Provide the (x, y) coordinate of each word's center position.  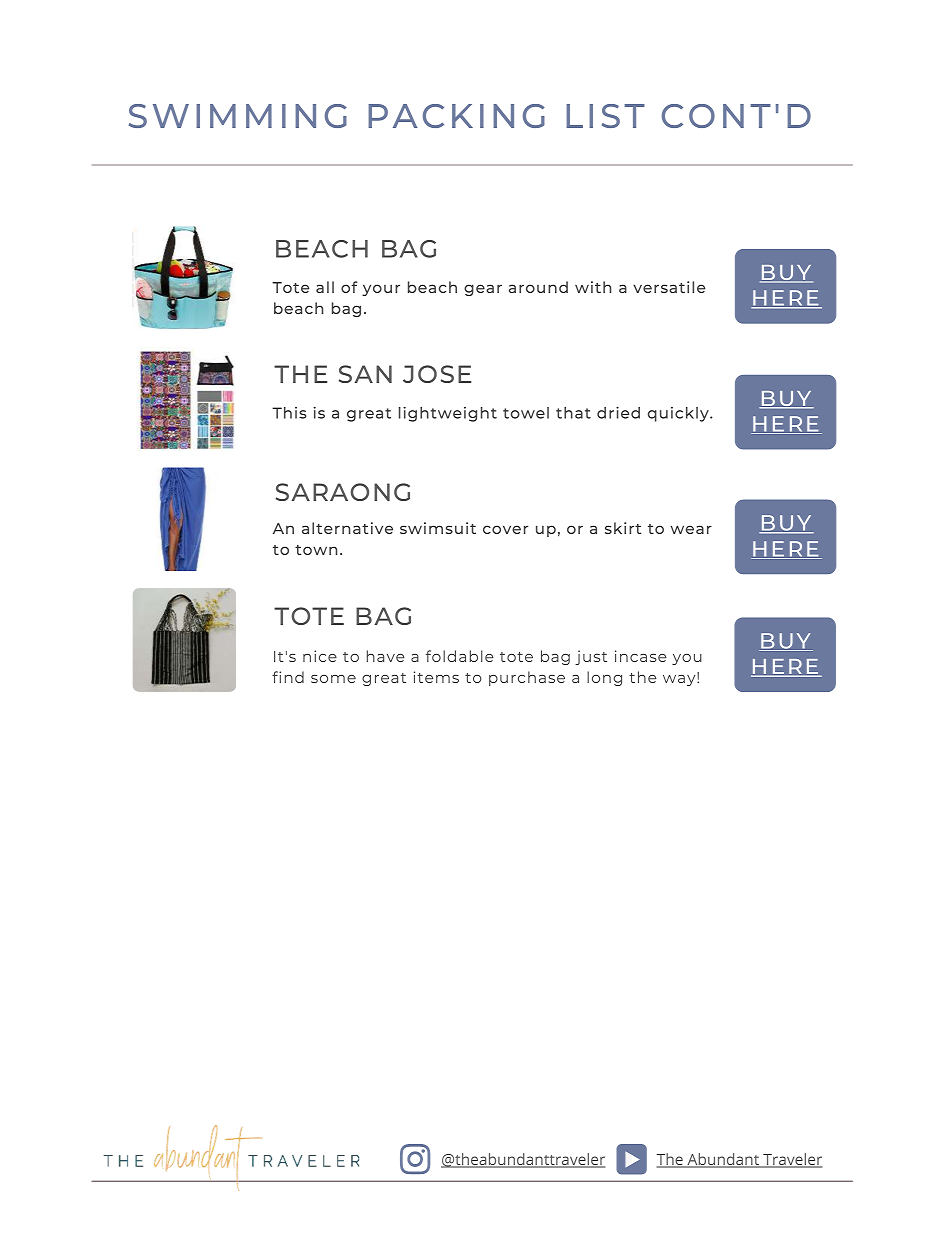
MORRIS (740, 1181)
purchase (527, 678)
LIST (605, 116)
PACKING (456, 116)
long (604, 678)
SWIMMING (238, 116)
